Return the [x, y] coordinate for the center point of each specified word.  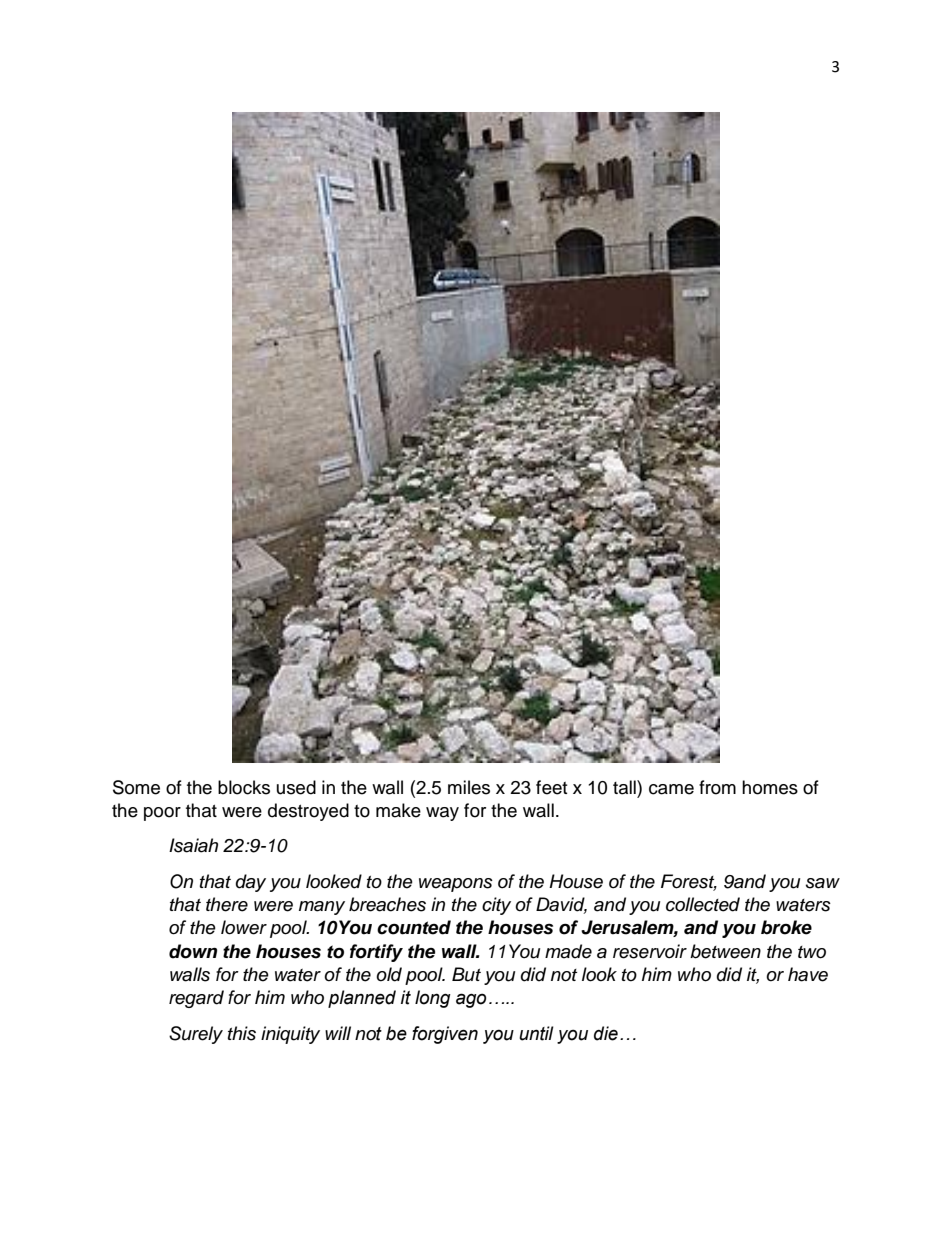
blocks [244, 787]
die [606, 1033]
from [717, 787]
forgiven [445, 1035]
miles [469, 787]
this [242, 1033]
